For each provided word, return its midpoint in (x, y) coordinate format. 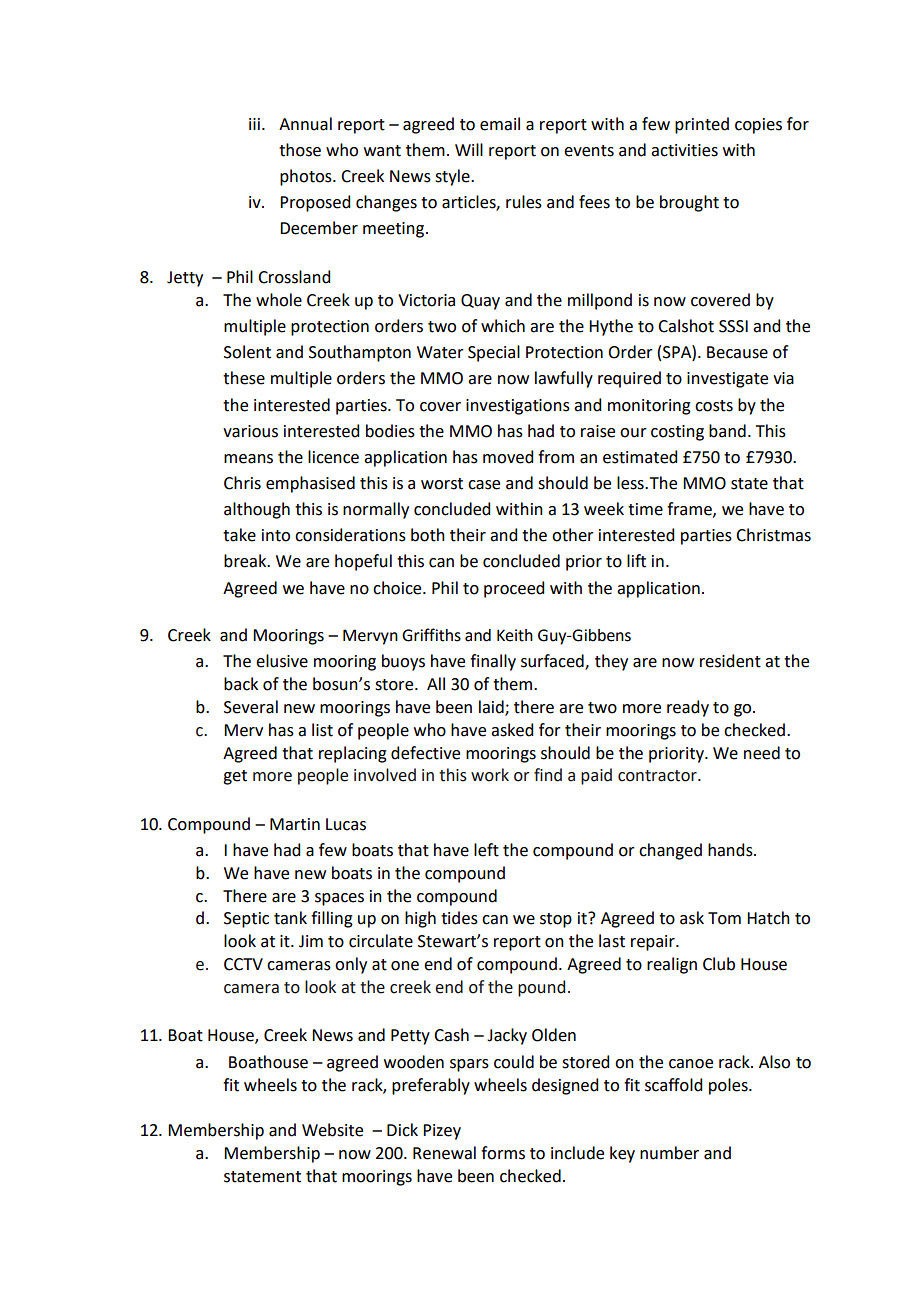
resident (730, 661)
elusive (282, 661)
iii (254, 124)
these (244, 378)
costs (714, 406)
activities (684, 150)
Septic (246, 920)
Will (469, 149)
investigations (518, 407)
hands (731, 850)
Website (332, 1130)
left (486, 850)
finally (493, 662)
